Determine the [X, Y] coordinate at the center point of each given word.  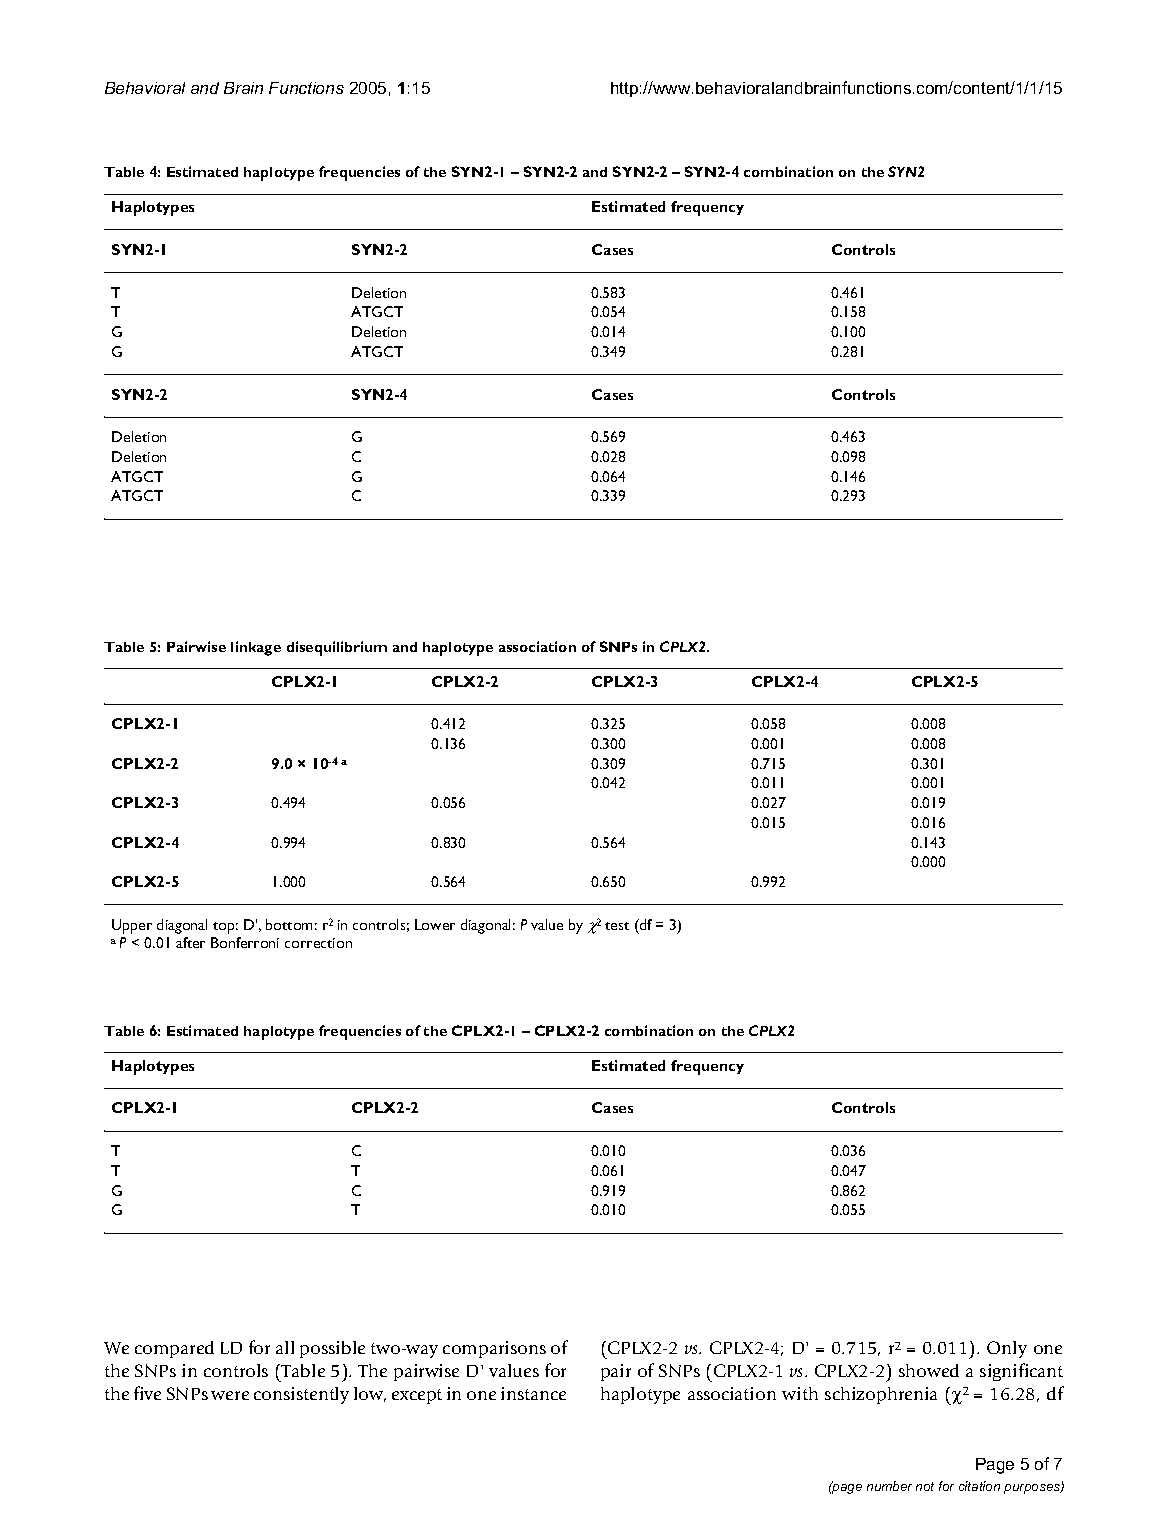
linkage [256, 648]
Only [1007, 1349]
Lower [435, 924]
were [230, 1395]
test [617, 926]
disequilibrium [337, 648]
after [190, 942]
